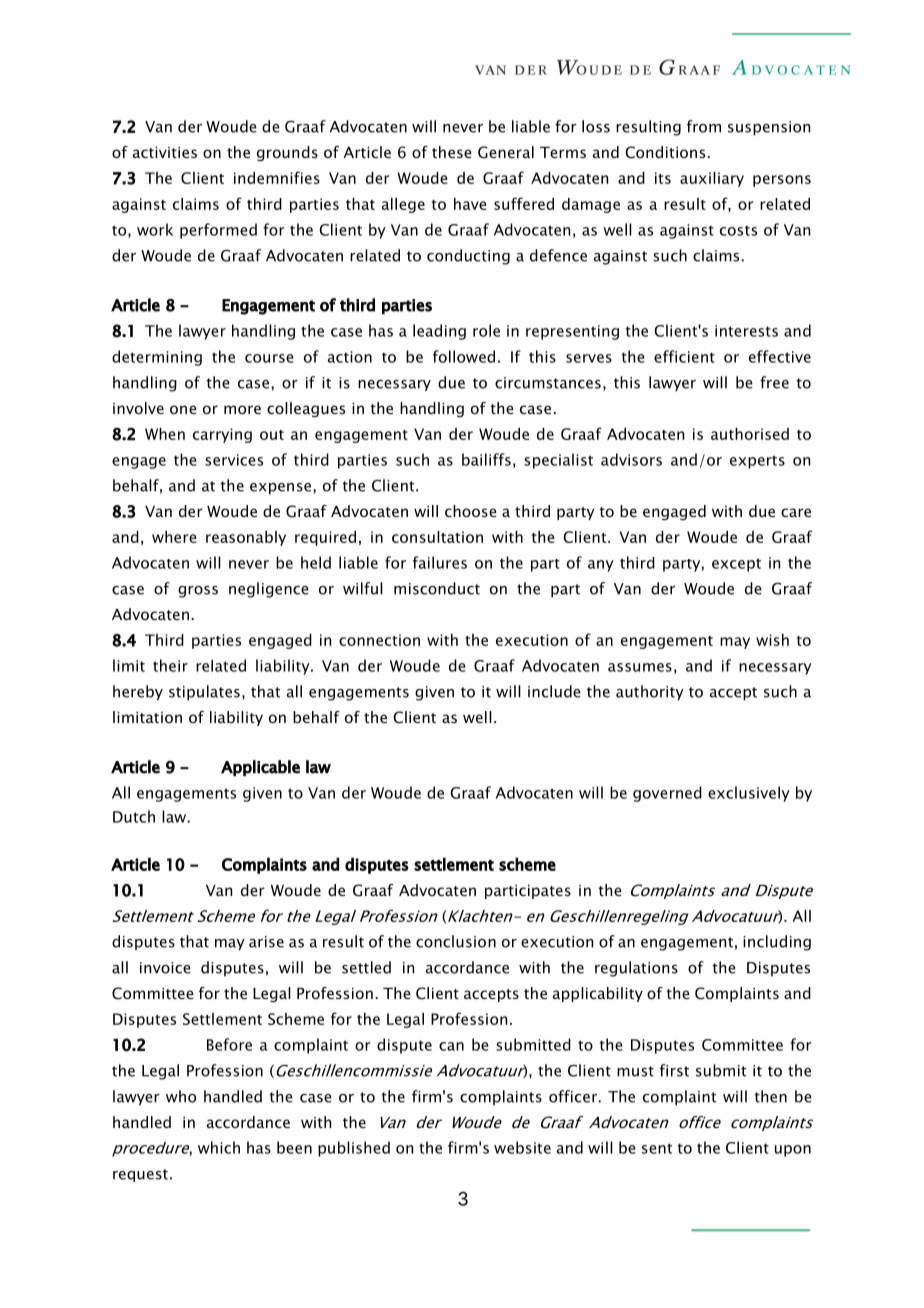 The width and height of the document is (924, 1308). What do you see at coordinates (772, 640) in the document?
I see `wish` at bounding box center [772, 640].
